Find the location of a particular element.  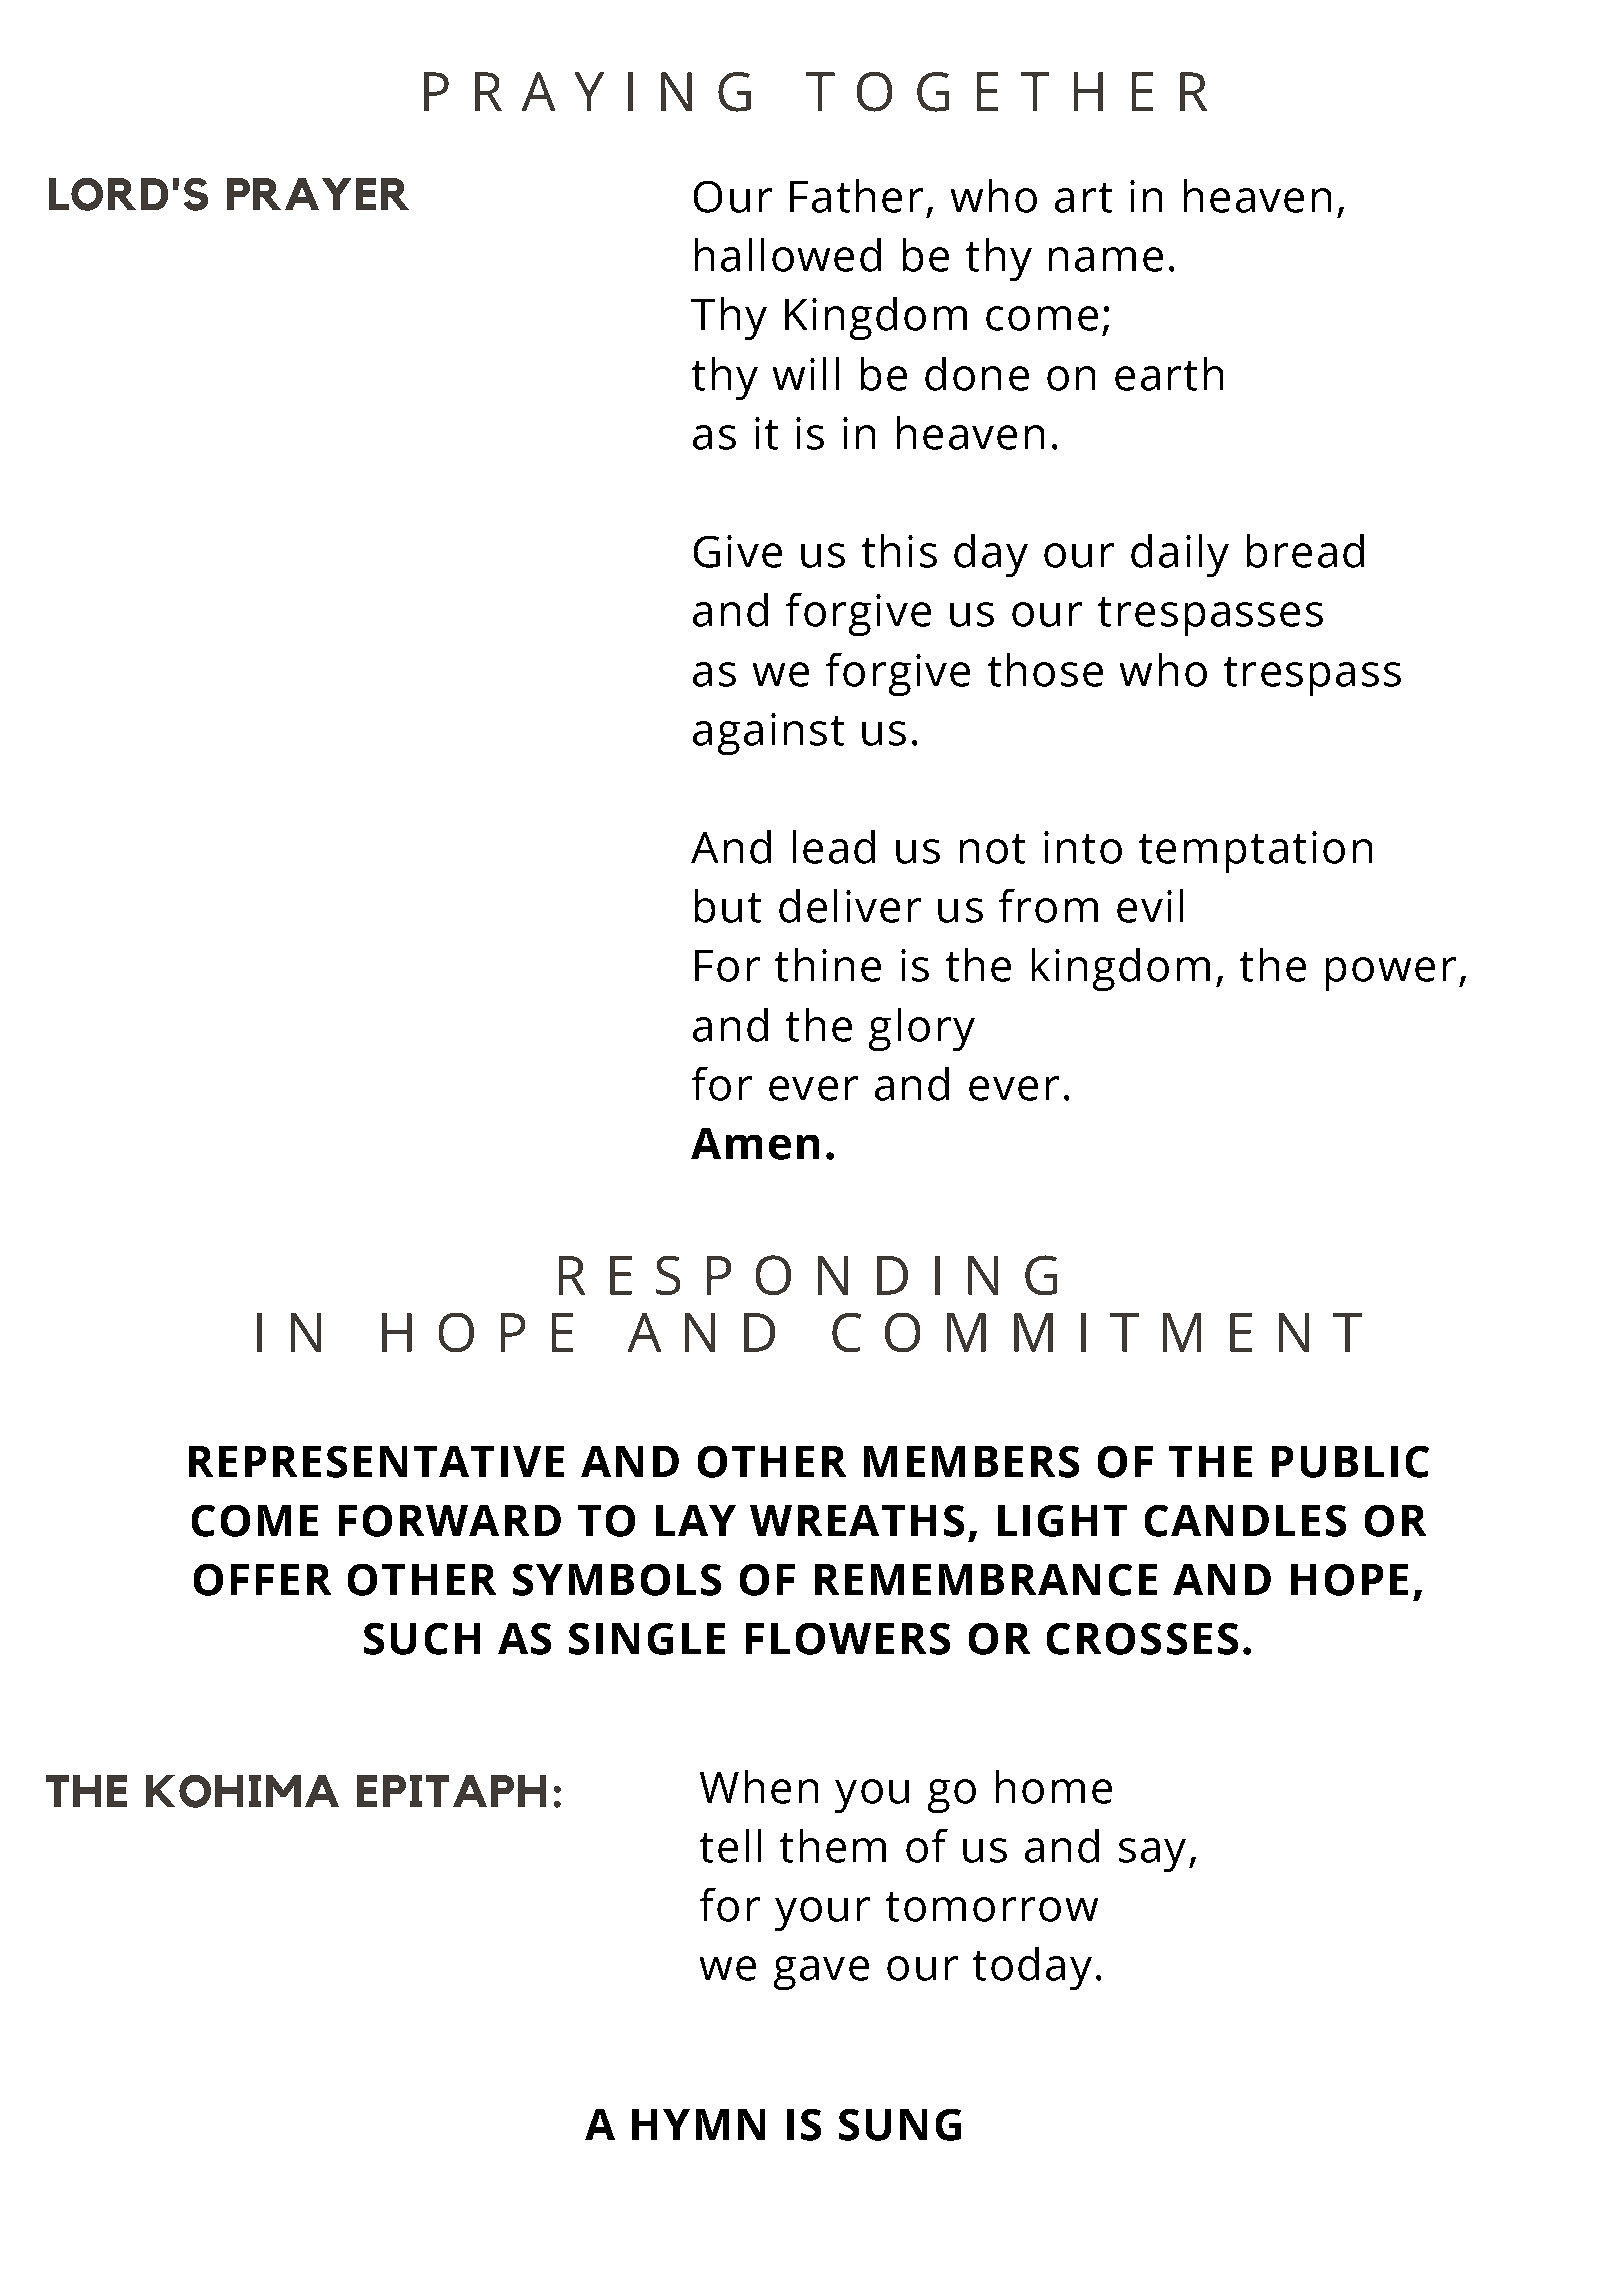

PRAYER is located at coordinates (318, 194).
